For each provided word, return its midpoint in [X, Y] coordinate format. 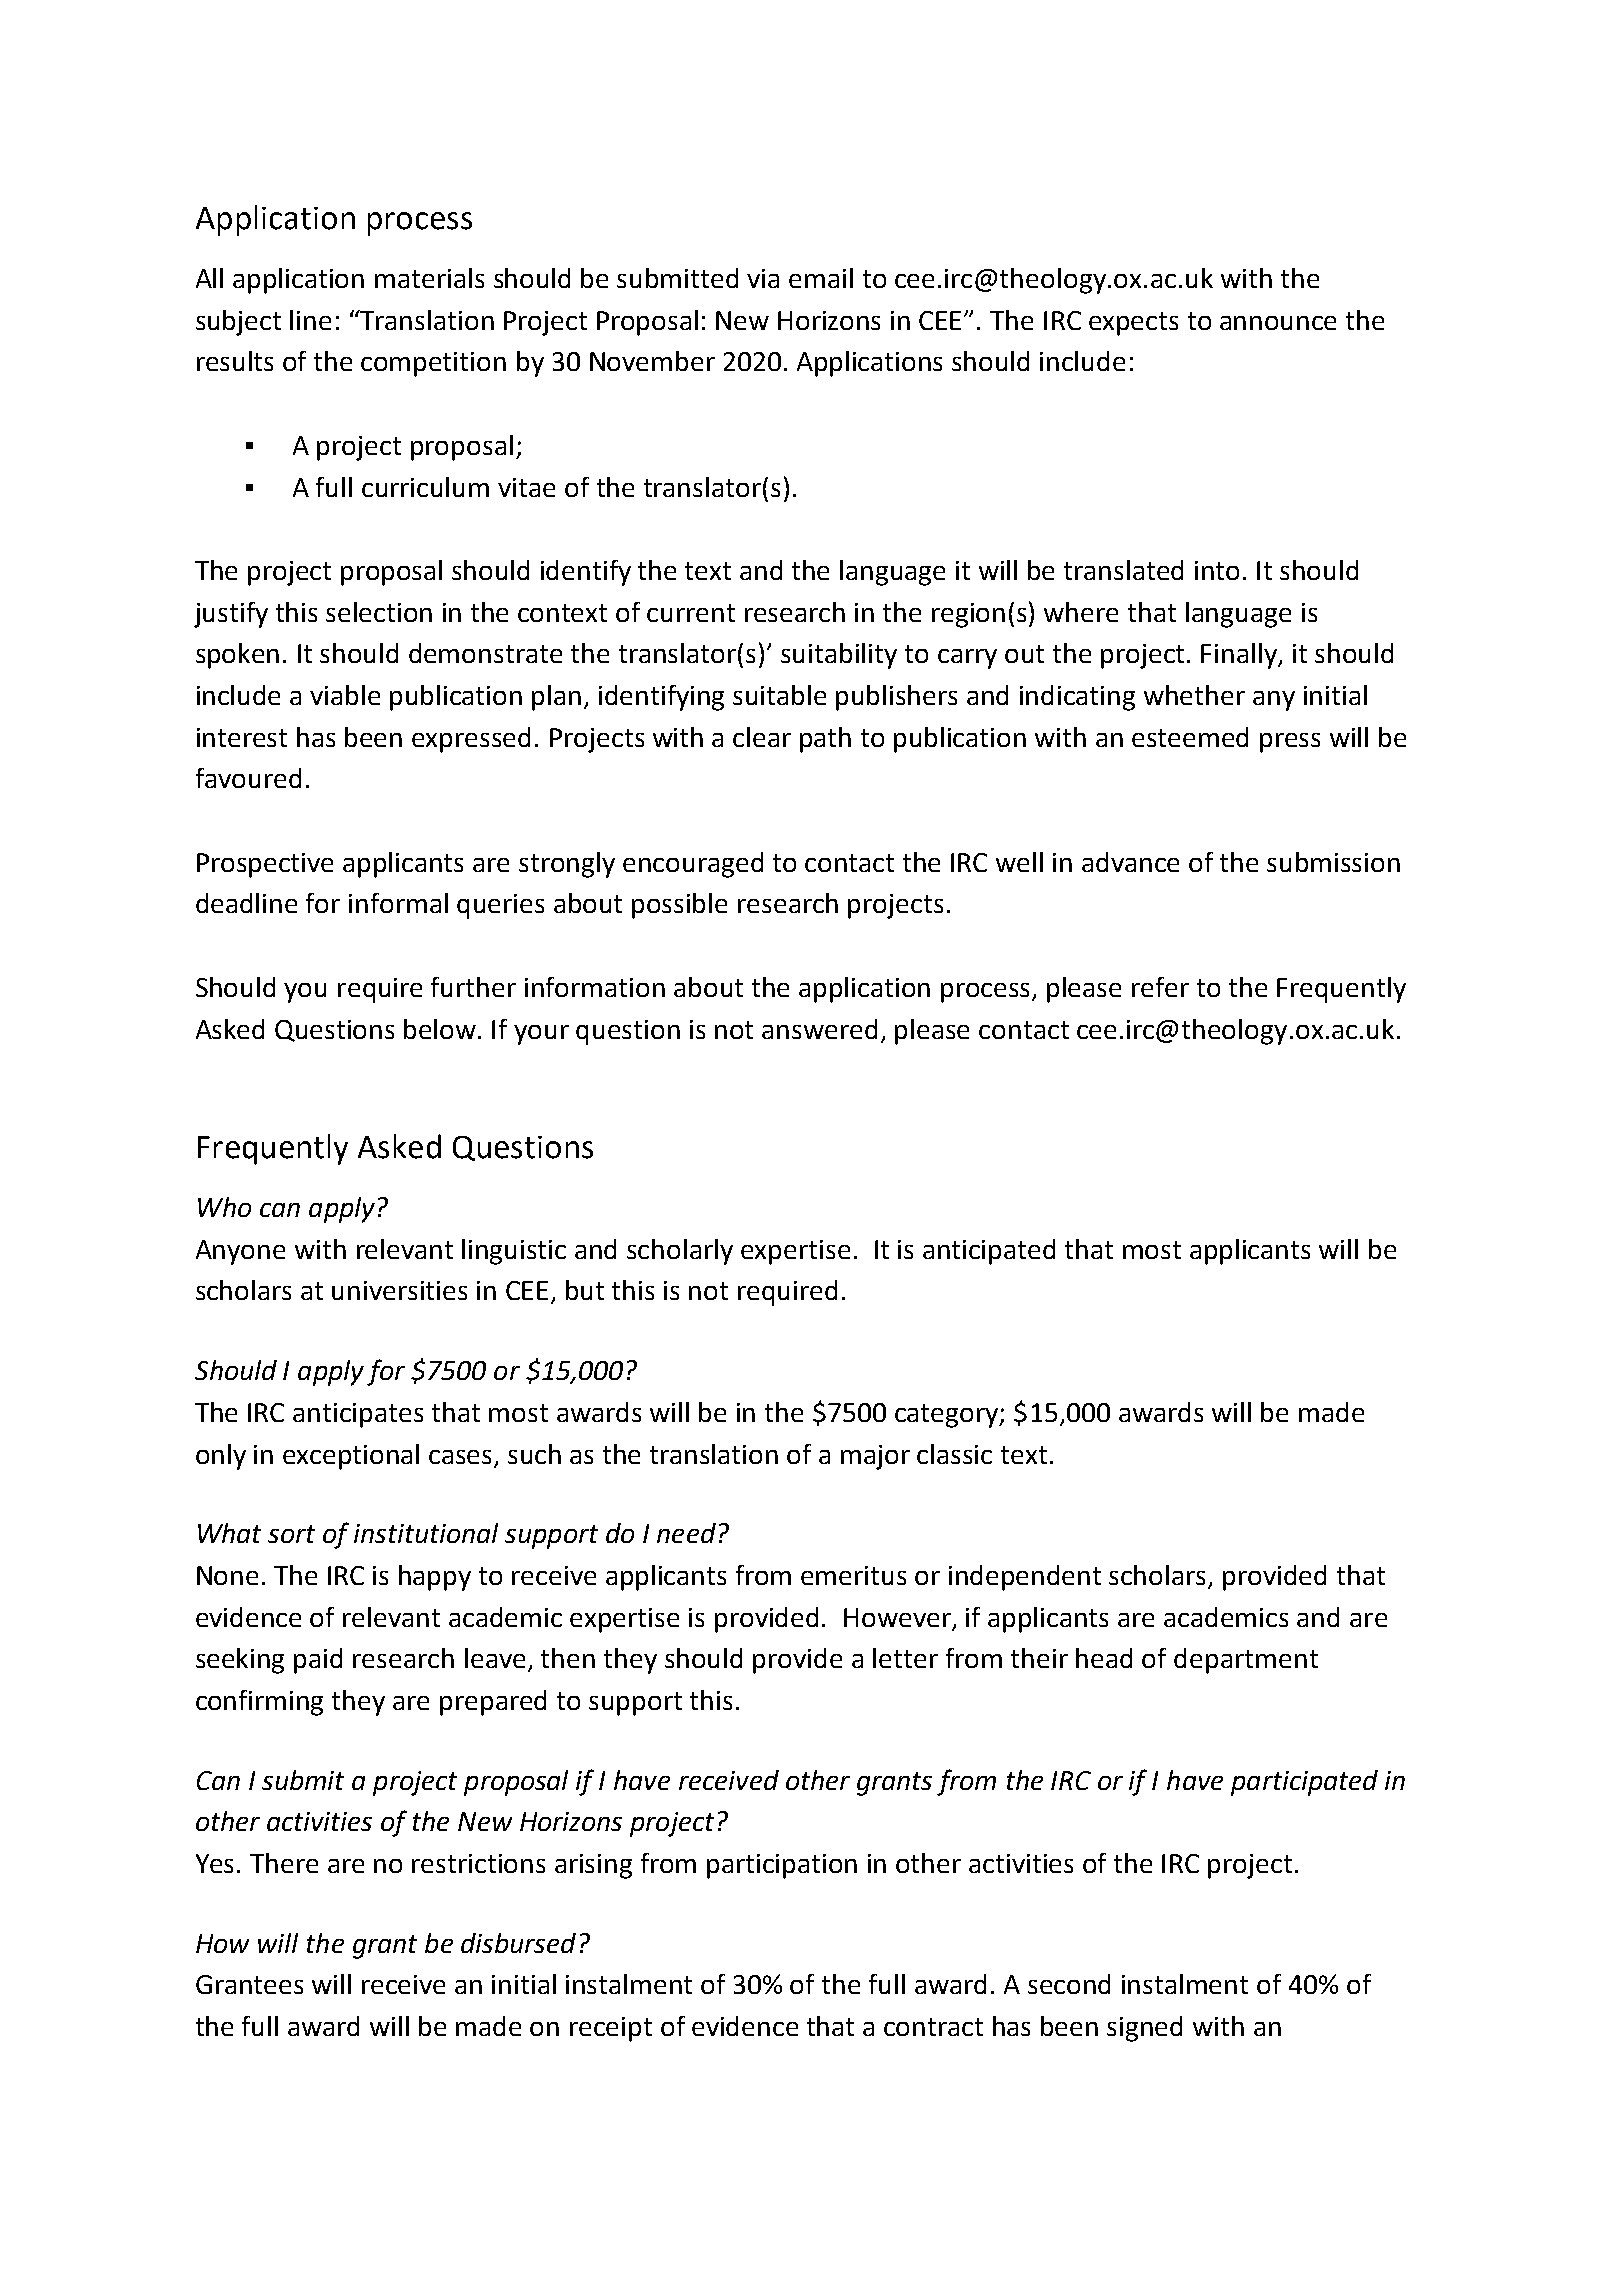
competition [433, 364]
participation [782, 1866]
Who [224, 1207]
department [1246, 1661]
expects [1133, 324]
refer [1160, 987]
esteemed [1190, 737]
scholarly [680, 1252]
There [284, 1863]
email [821, 278]
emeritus [853, 1575]
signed [1144, 2029]
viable [345, 695]
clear [762, 737]
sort [291, 1534]
